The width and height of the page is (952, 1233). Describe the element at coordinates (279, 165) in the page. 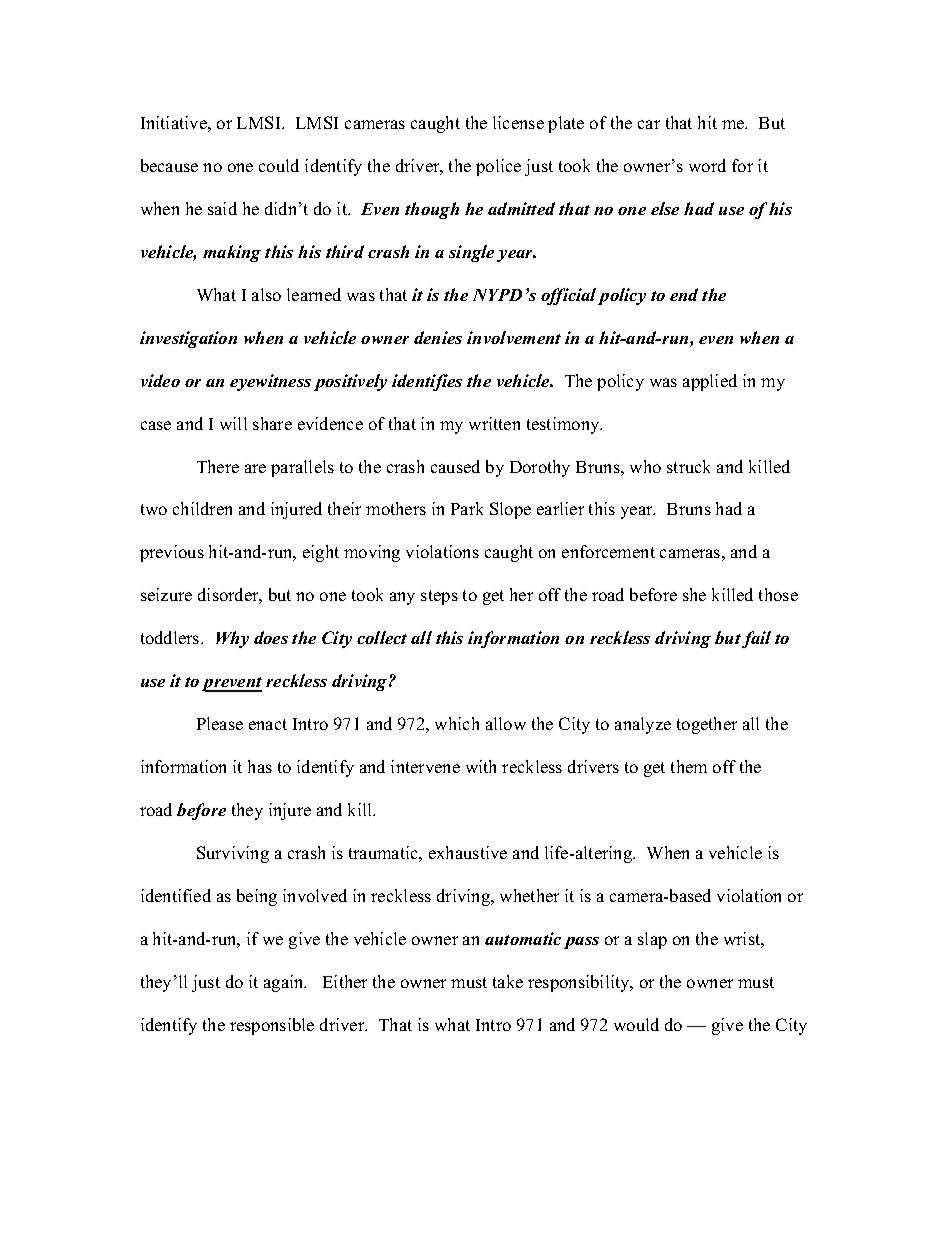

I see `could` at that location.
